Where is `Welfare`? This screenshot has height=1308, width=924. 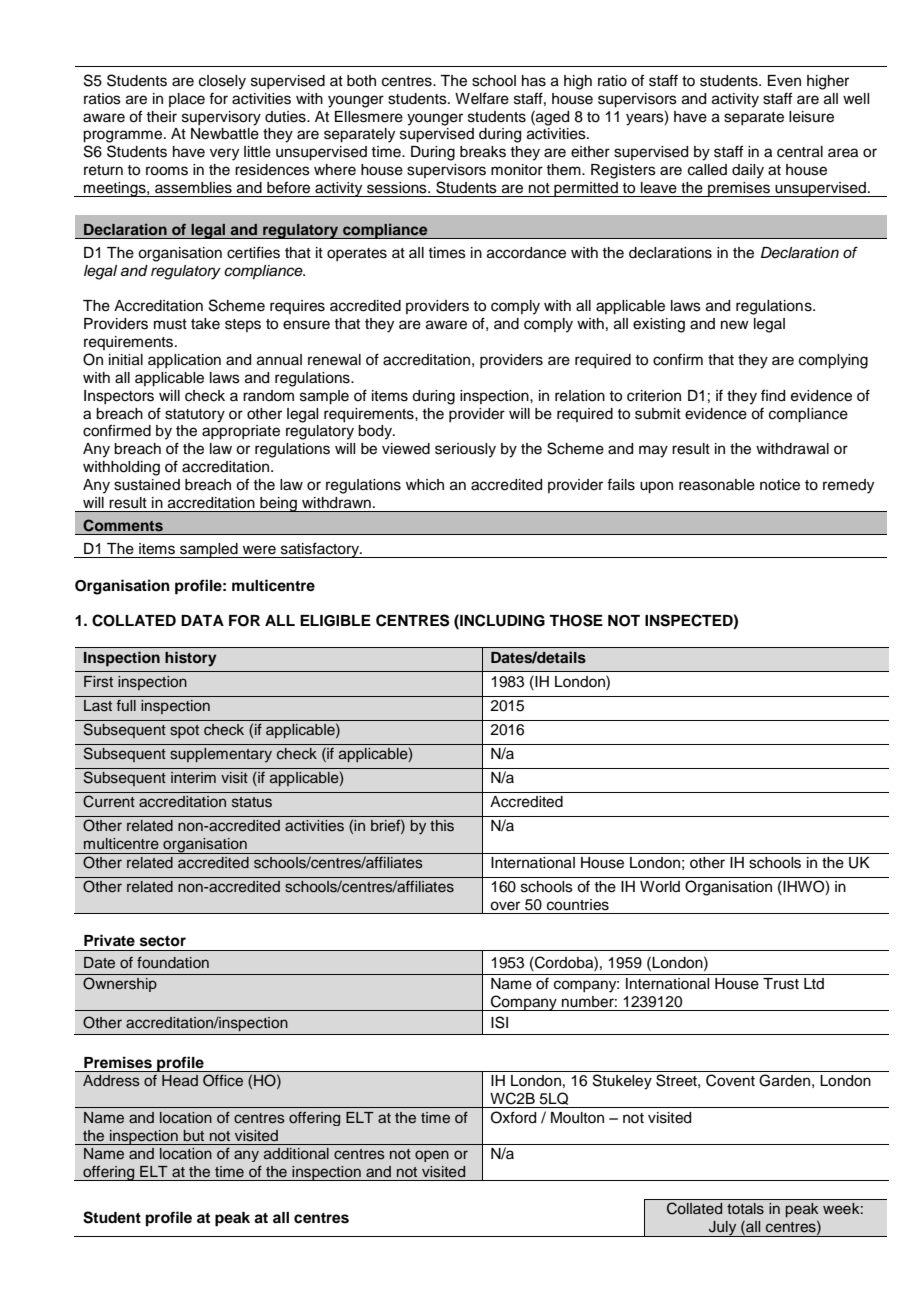 Welfare is located at coordinates (482, 98).
